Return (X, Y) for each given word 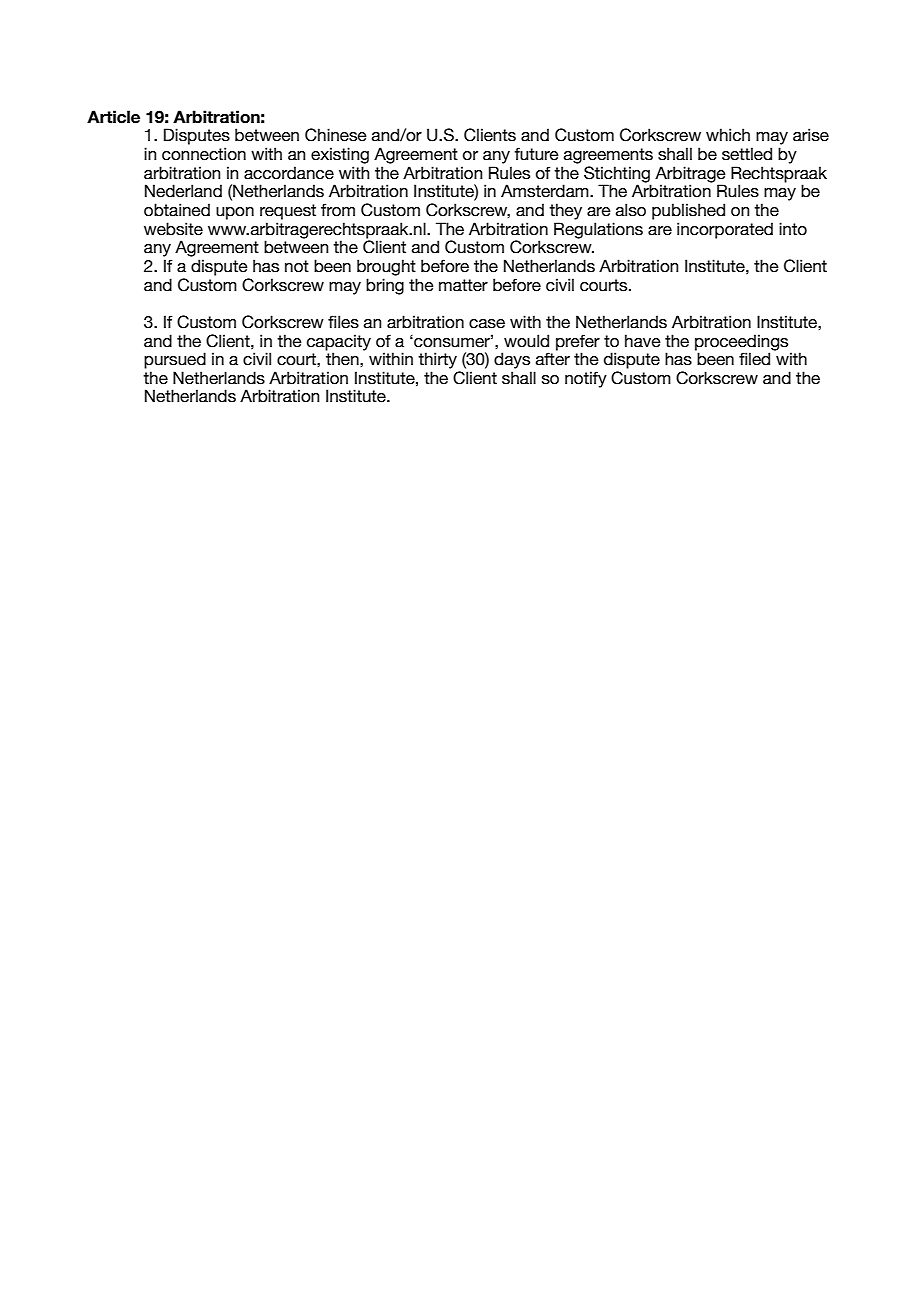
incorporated (725, 230)
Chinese (336, 135)
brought (386, 267)
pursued (175, 360)
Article (113, 117)
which (728, 135)
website (173, 229)
